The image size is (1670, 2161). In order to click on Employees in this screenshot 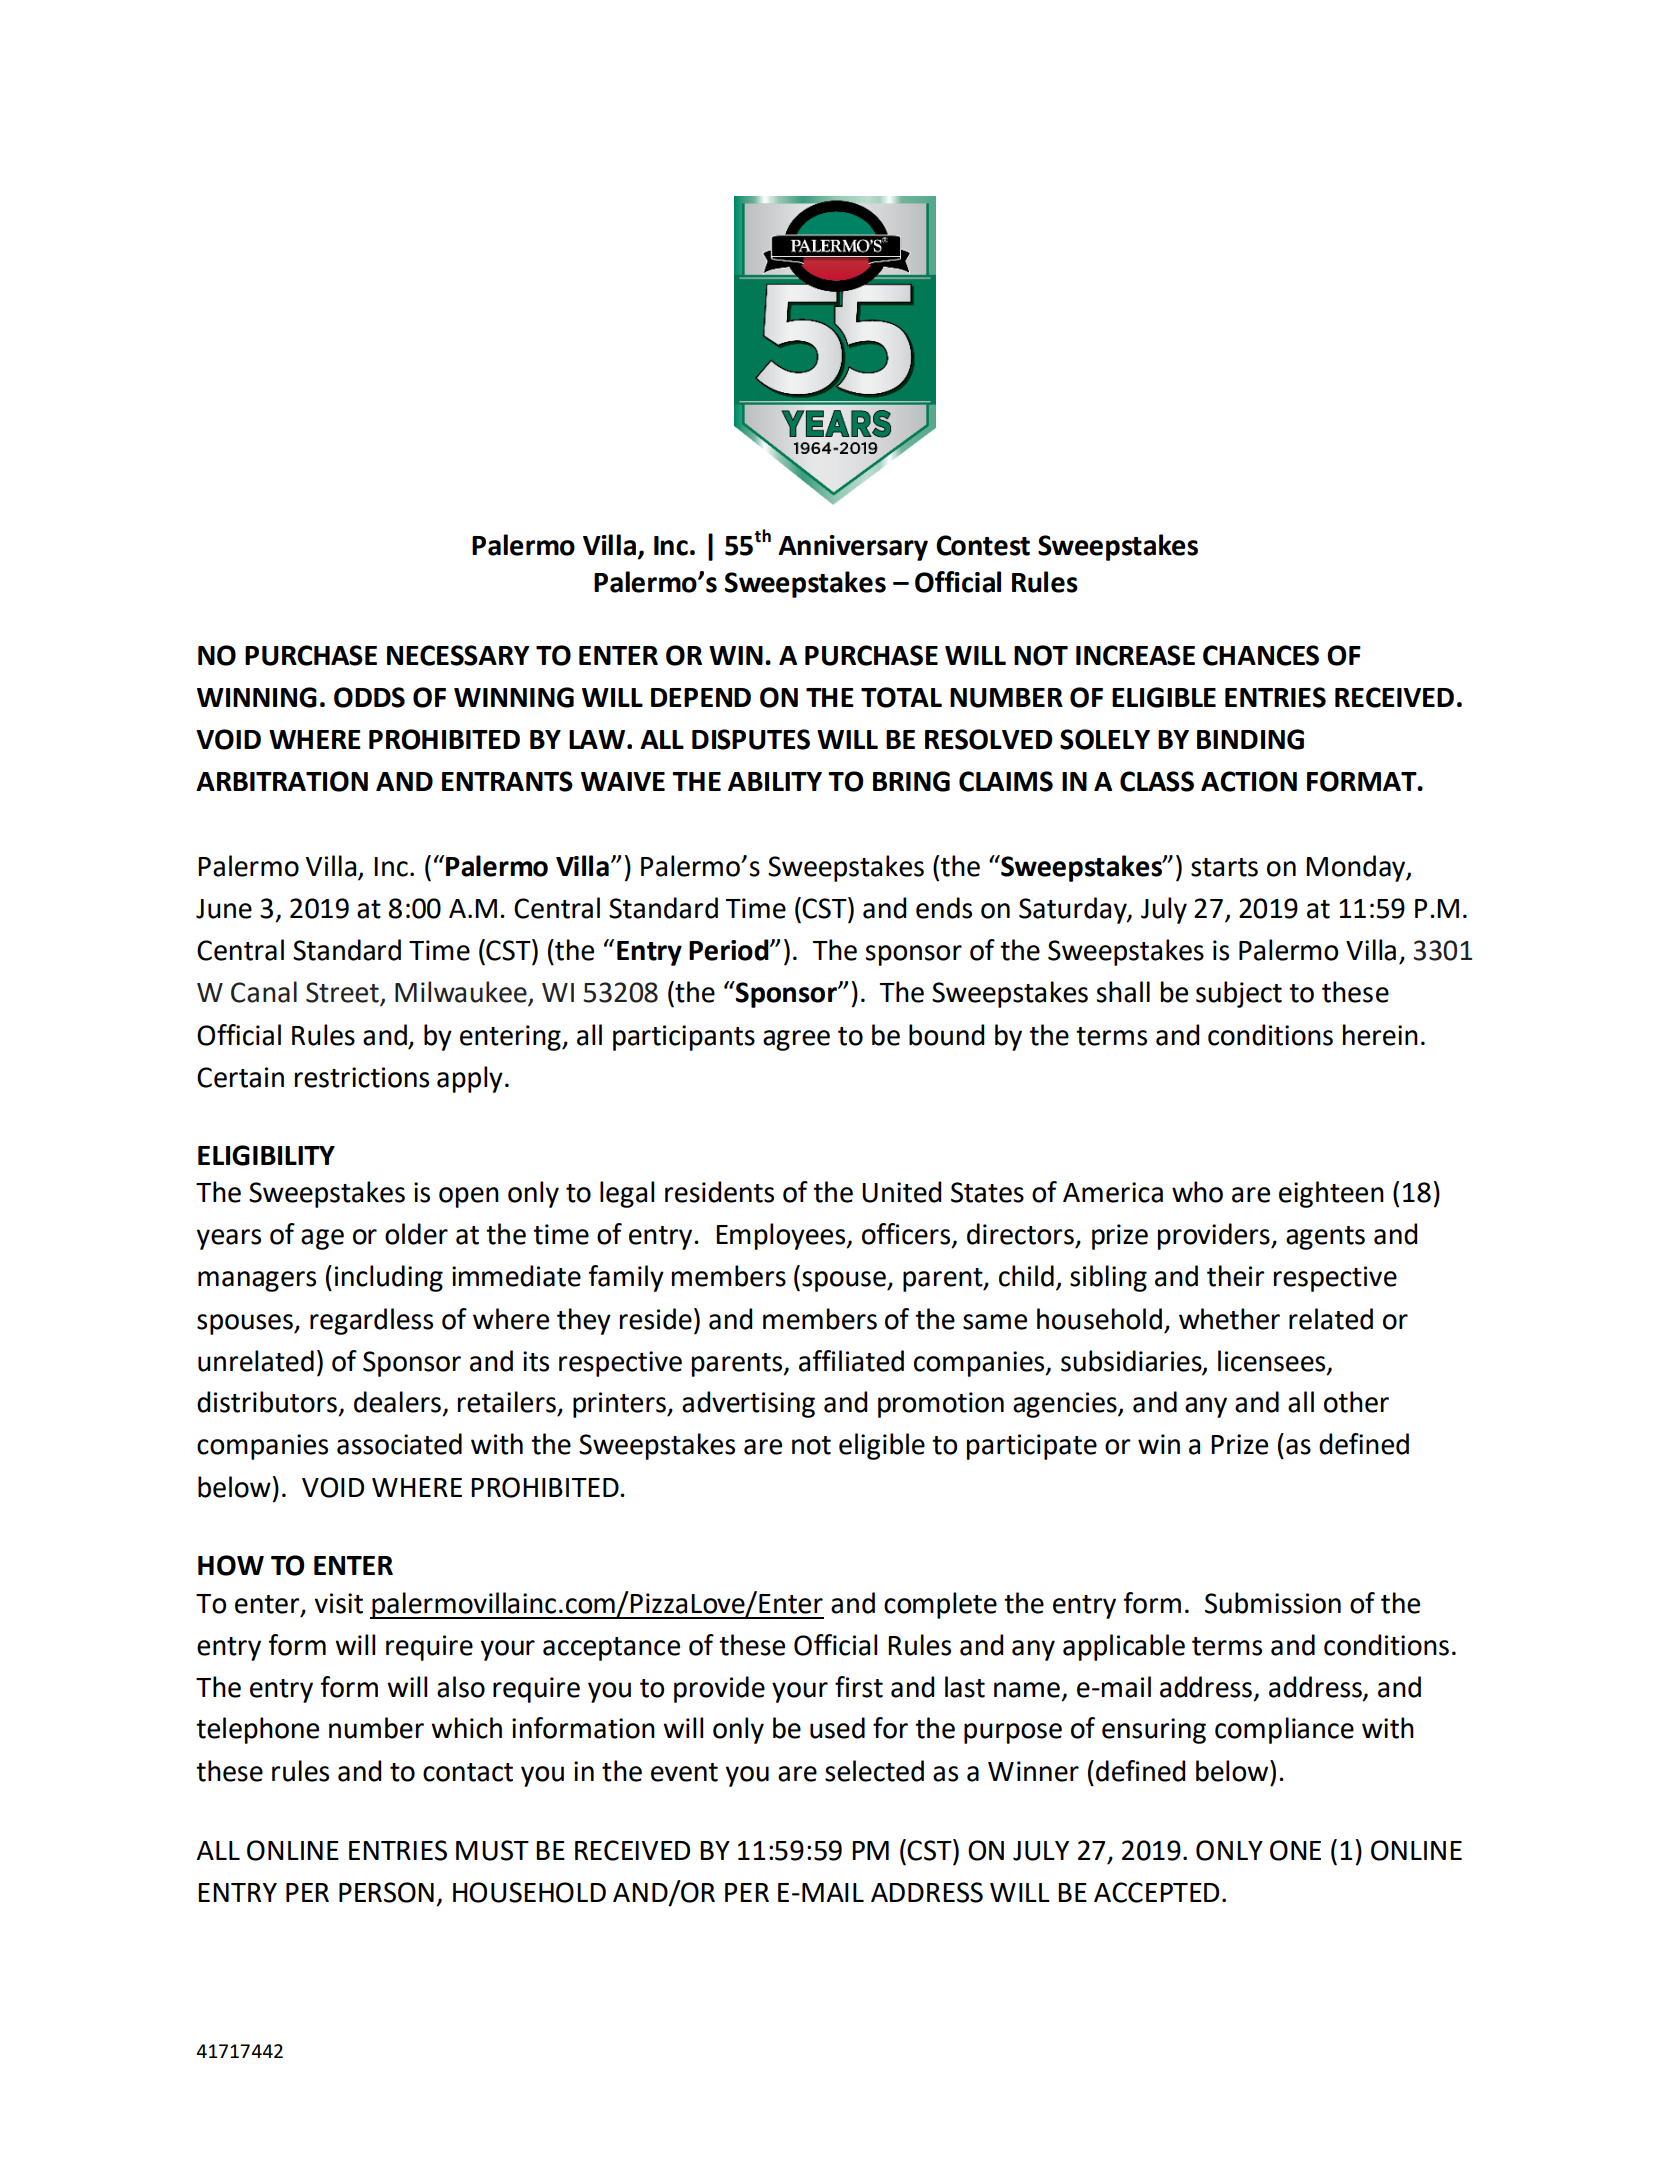, I will do `click(782, 1236)`.
